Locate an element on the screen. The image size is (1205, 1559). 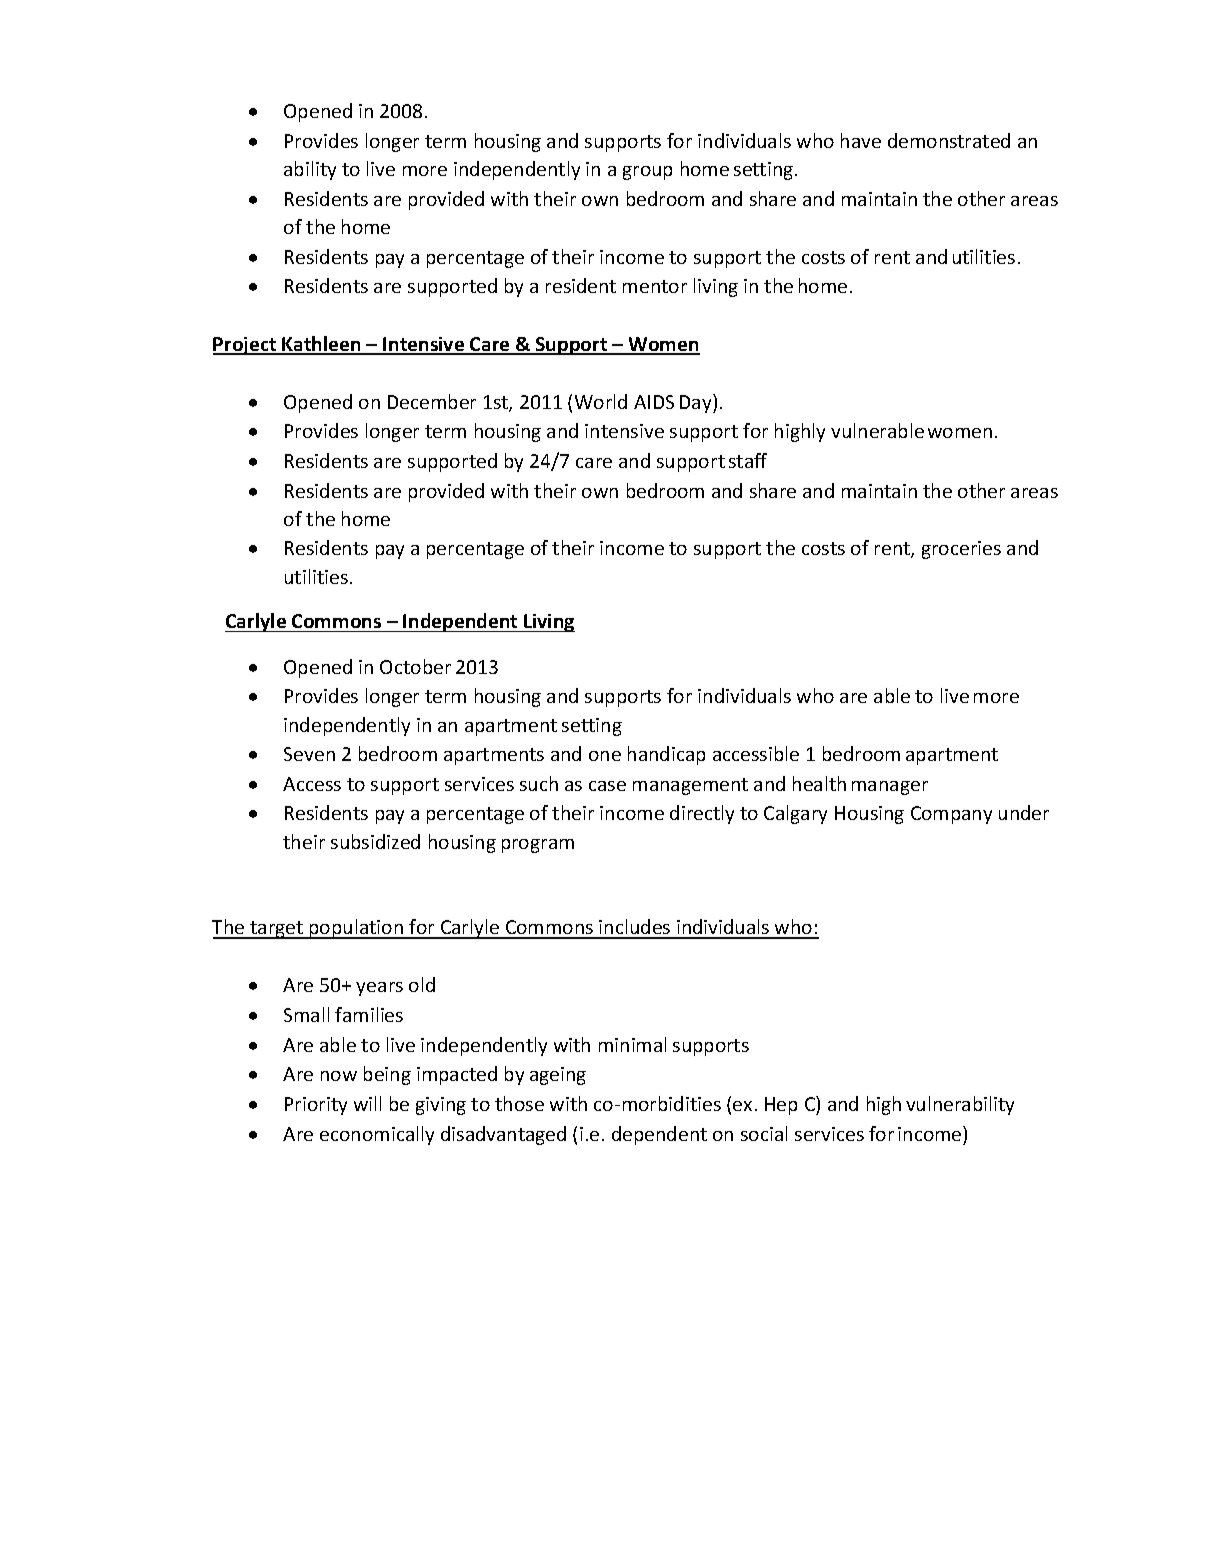
October is located at coordinates (415, 666).
